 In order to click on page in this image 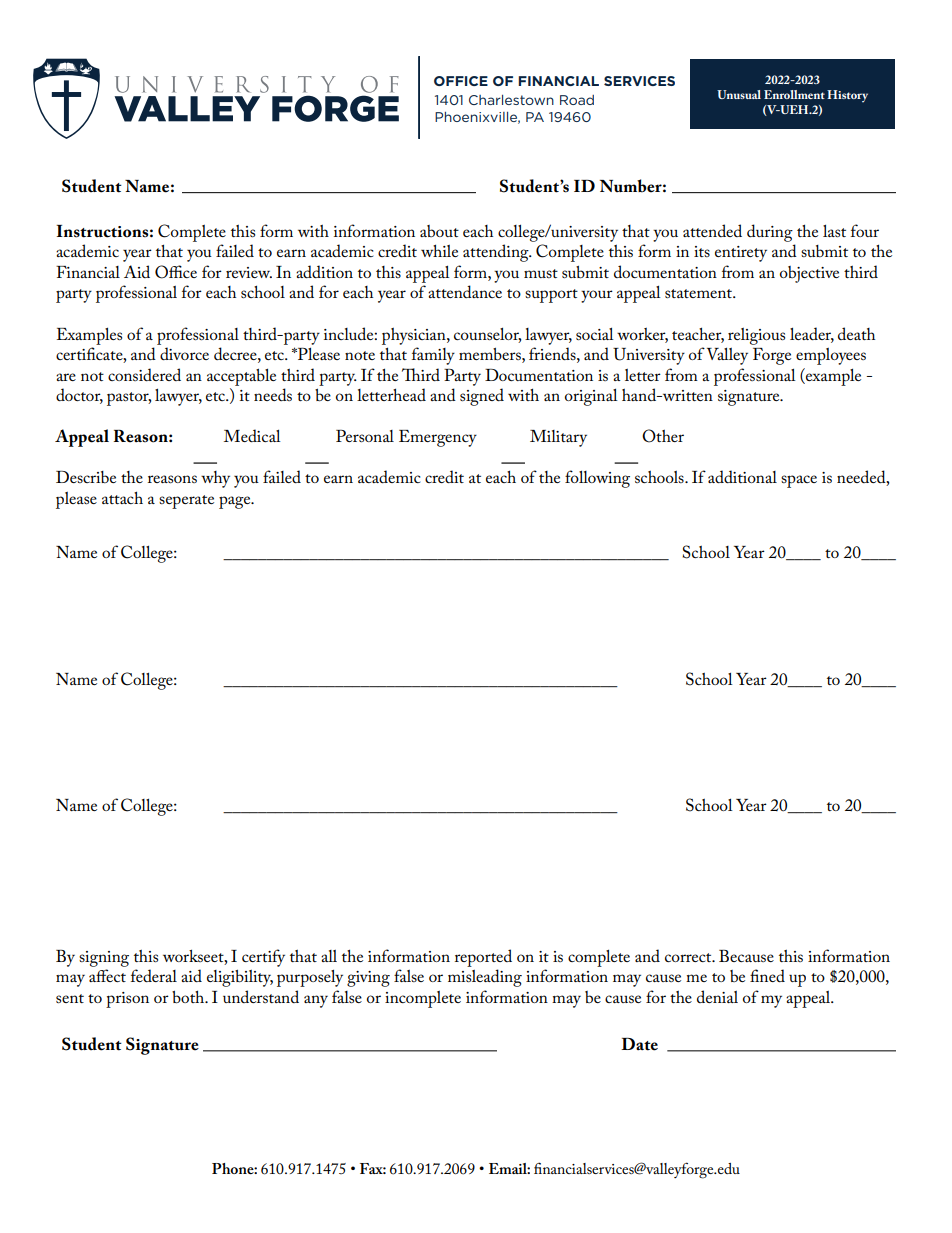, I will do `click(236, 502)`.
